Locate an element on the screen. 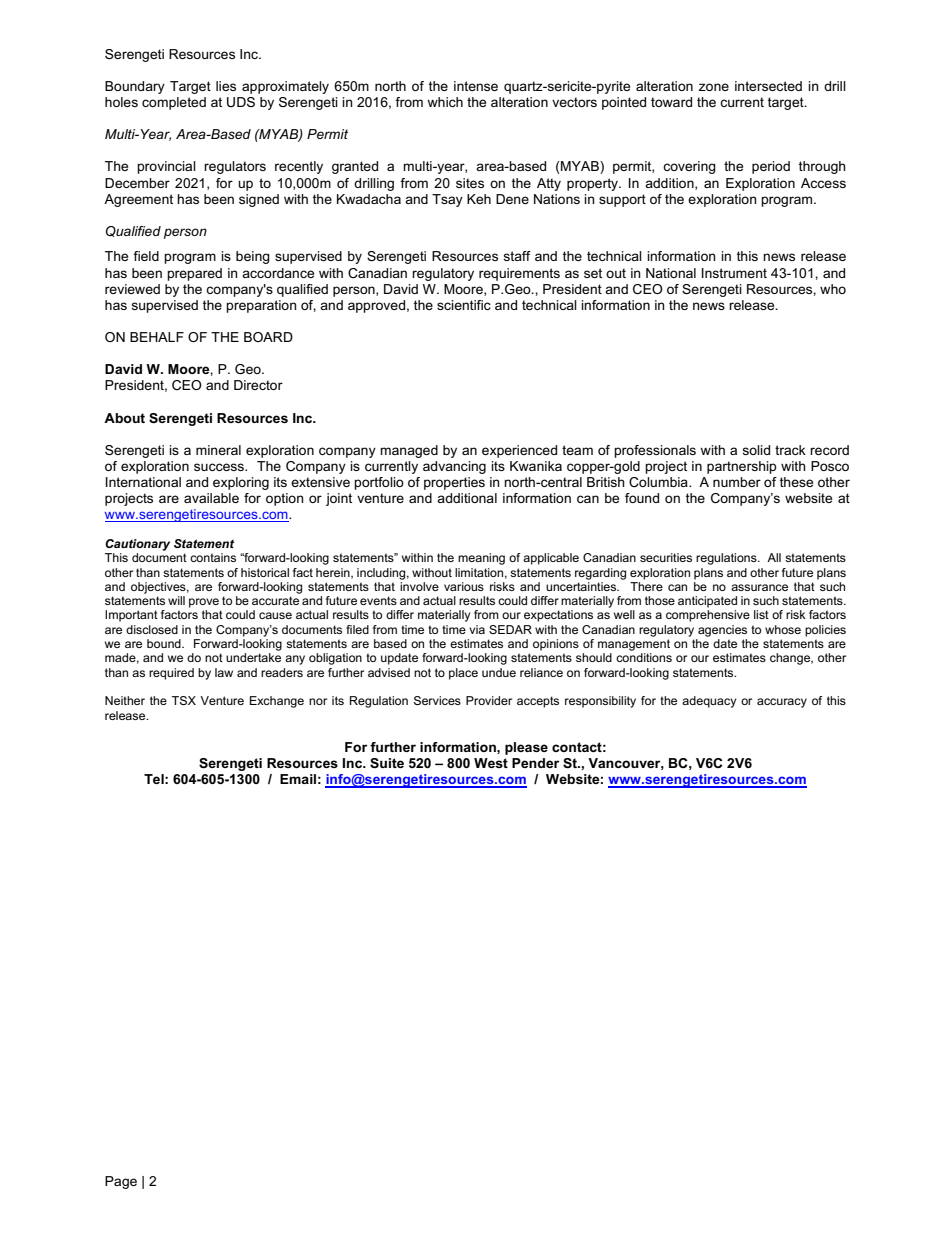 The height and width of the screenshot is (1233, 952). which is located at coordinates (445, 102).
